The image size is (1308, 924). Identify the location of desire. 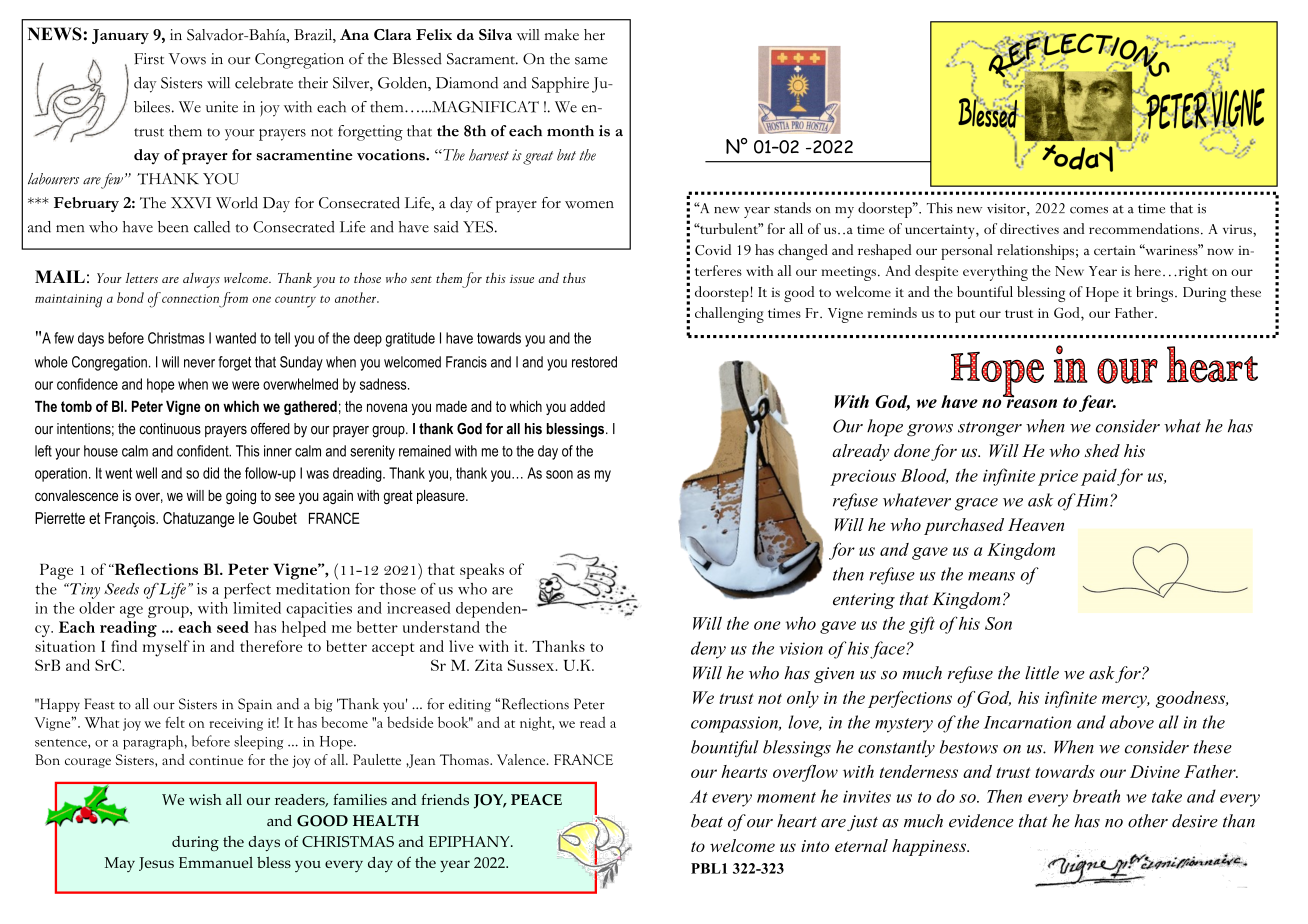
(1195, 821).
